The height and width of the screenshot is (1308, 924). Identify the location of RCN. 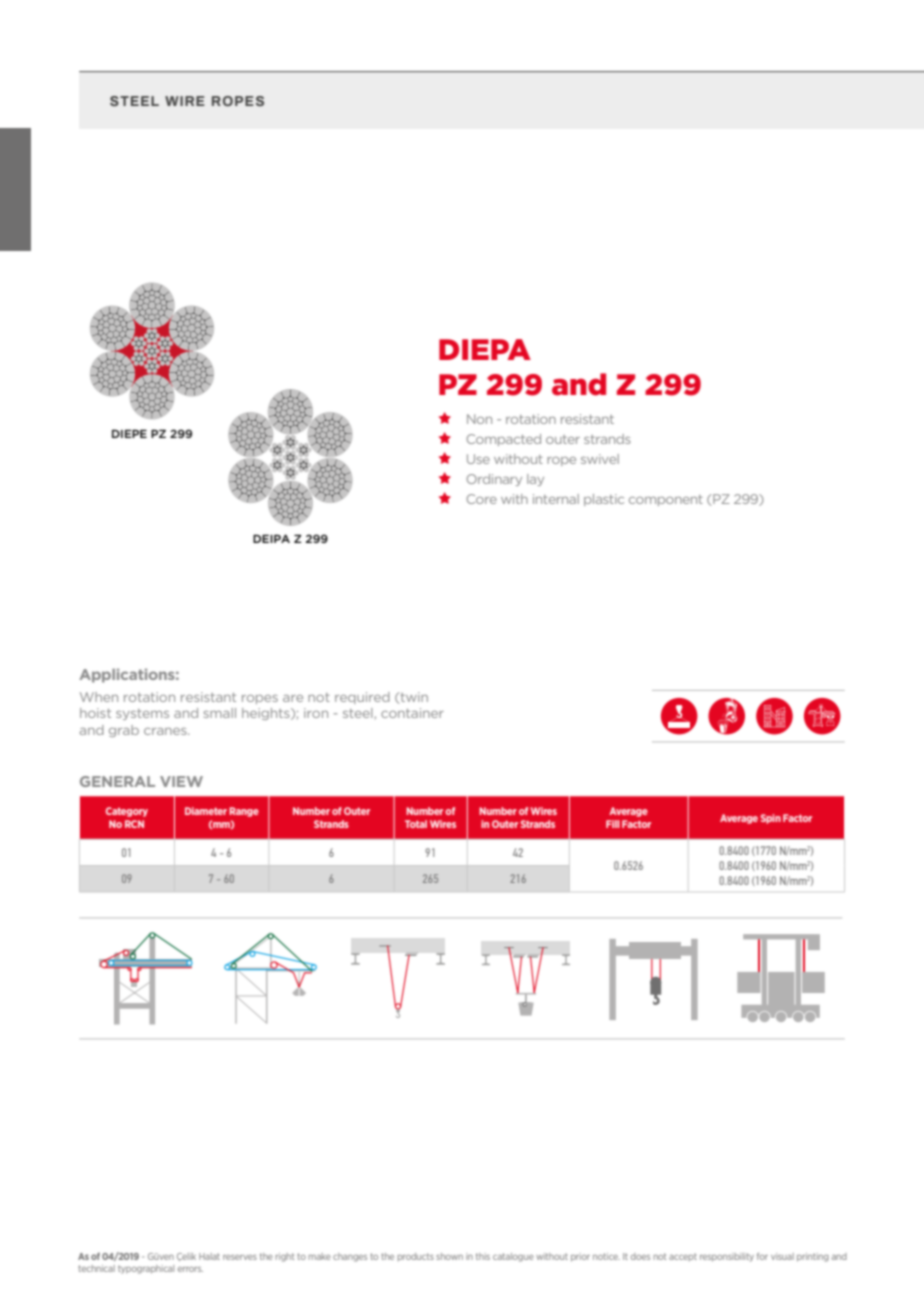
(134, 824).
